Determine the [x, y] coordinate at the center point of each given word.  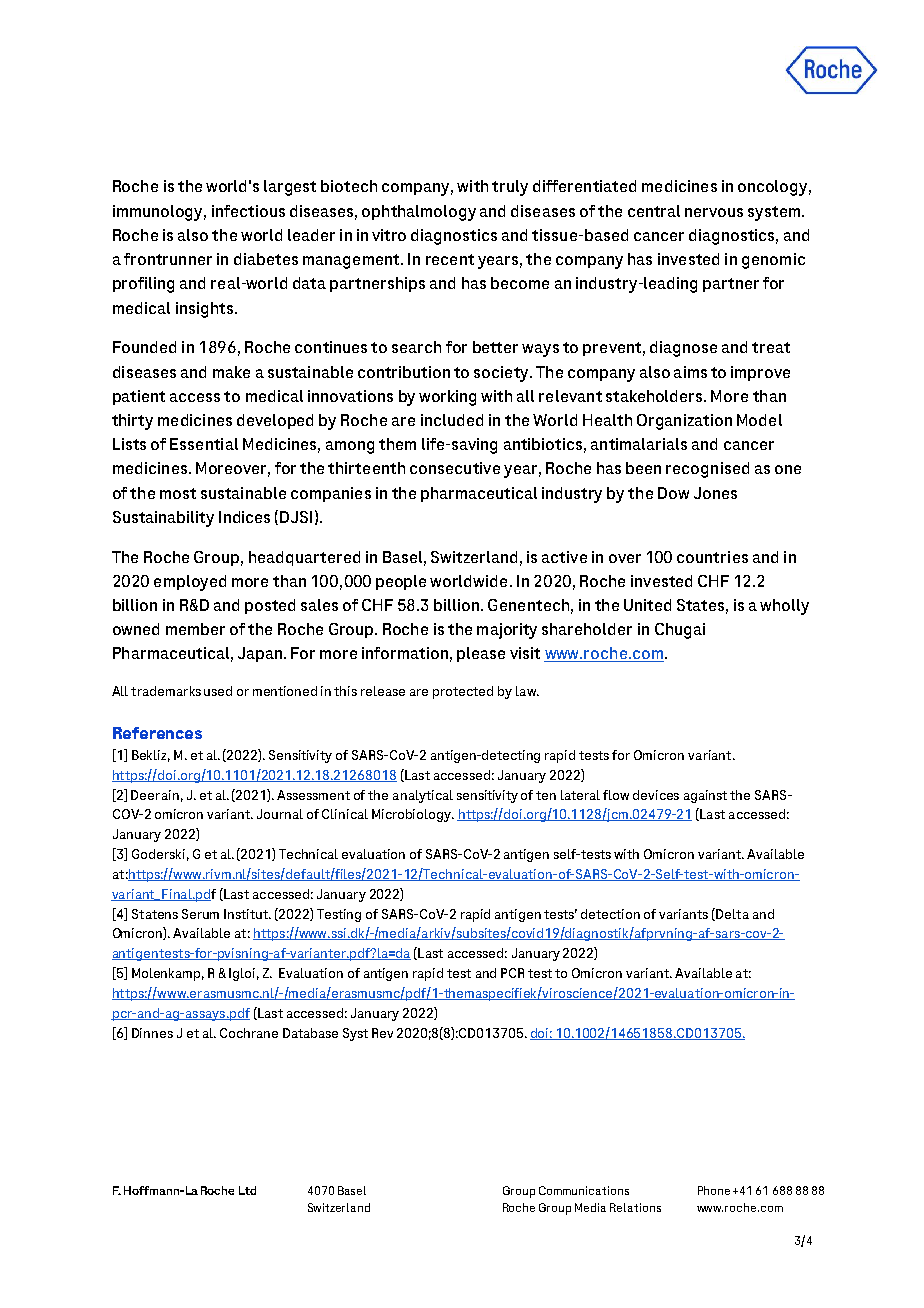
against [705, 796]
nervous [714, 212]
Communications [584, 1190]
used [218, 691]
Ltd [247, 1190]
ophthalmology [419, 213]
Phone [714, 1190]
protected [463, 692]
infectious [248, 211]
